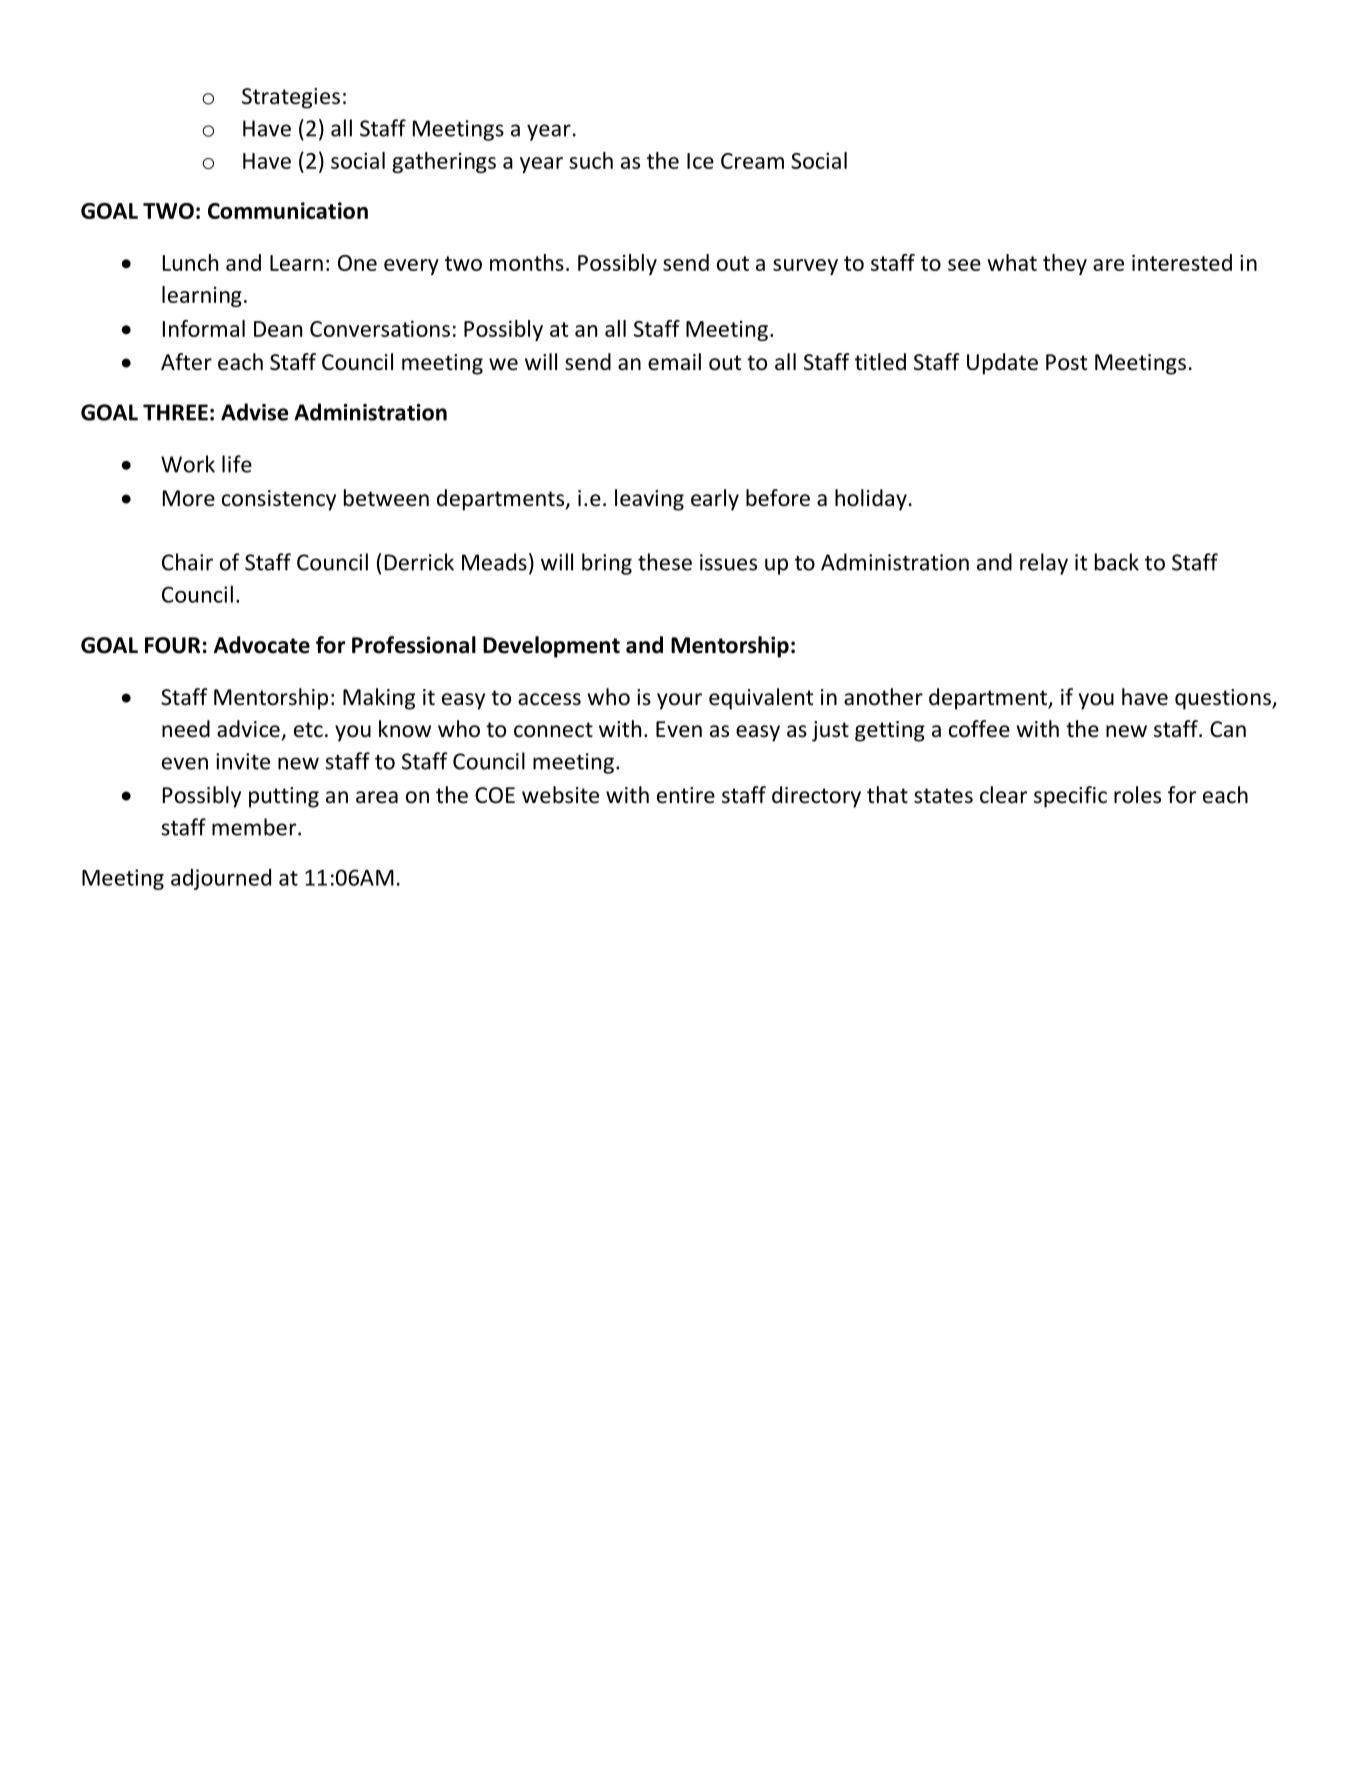 The width and height of the page is (1367, 1769). I want to click on they, so click(1065, 264).
